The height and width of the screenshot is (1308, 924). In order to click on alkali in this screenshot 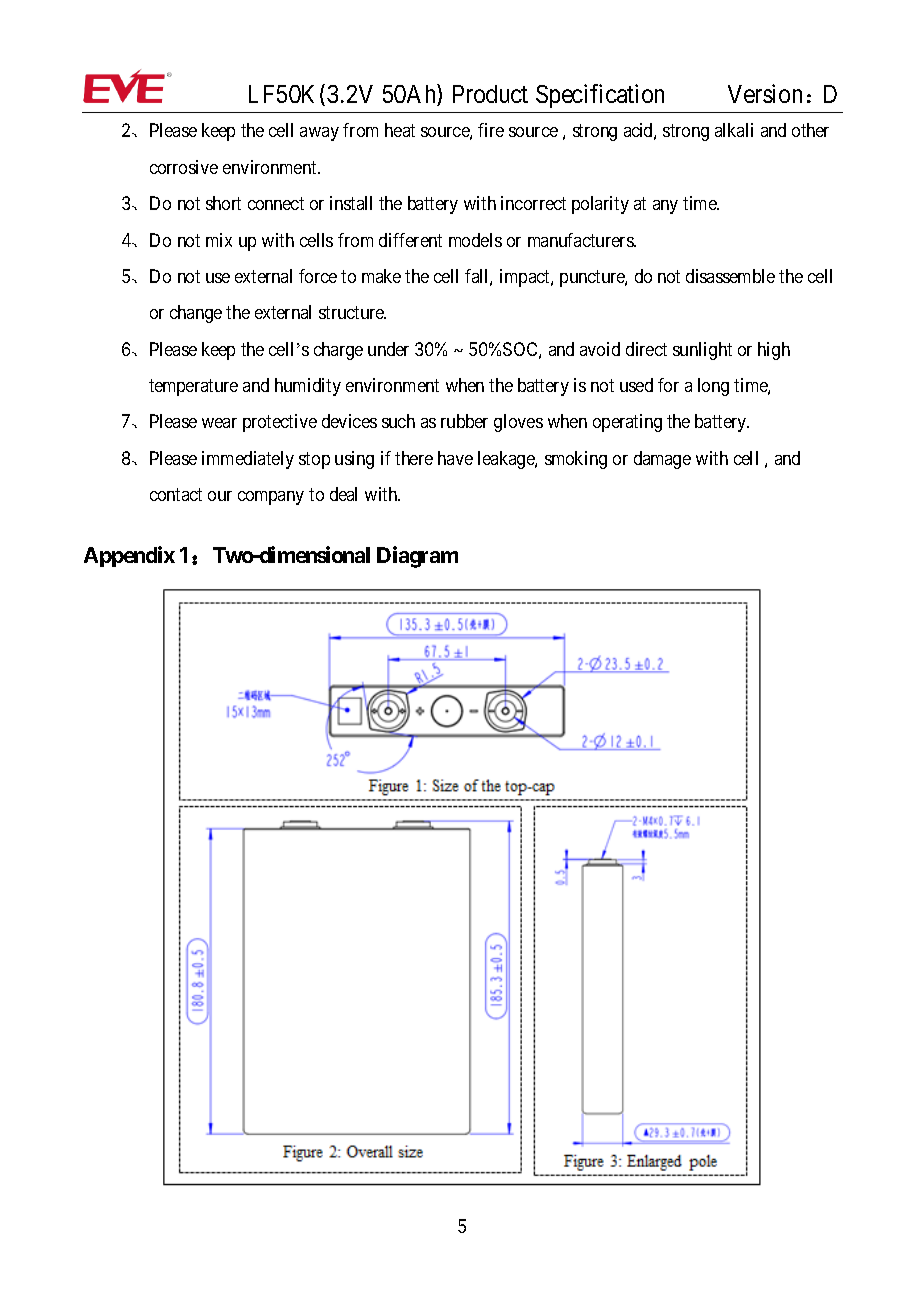, I will do `click(734, 130)`.
